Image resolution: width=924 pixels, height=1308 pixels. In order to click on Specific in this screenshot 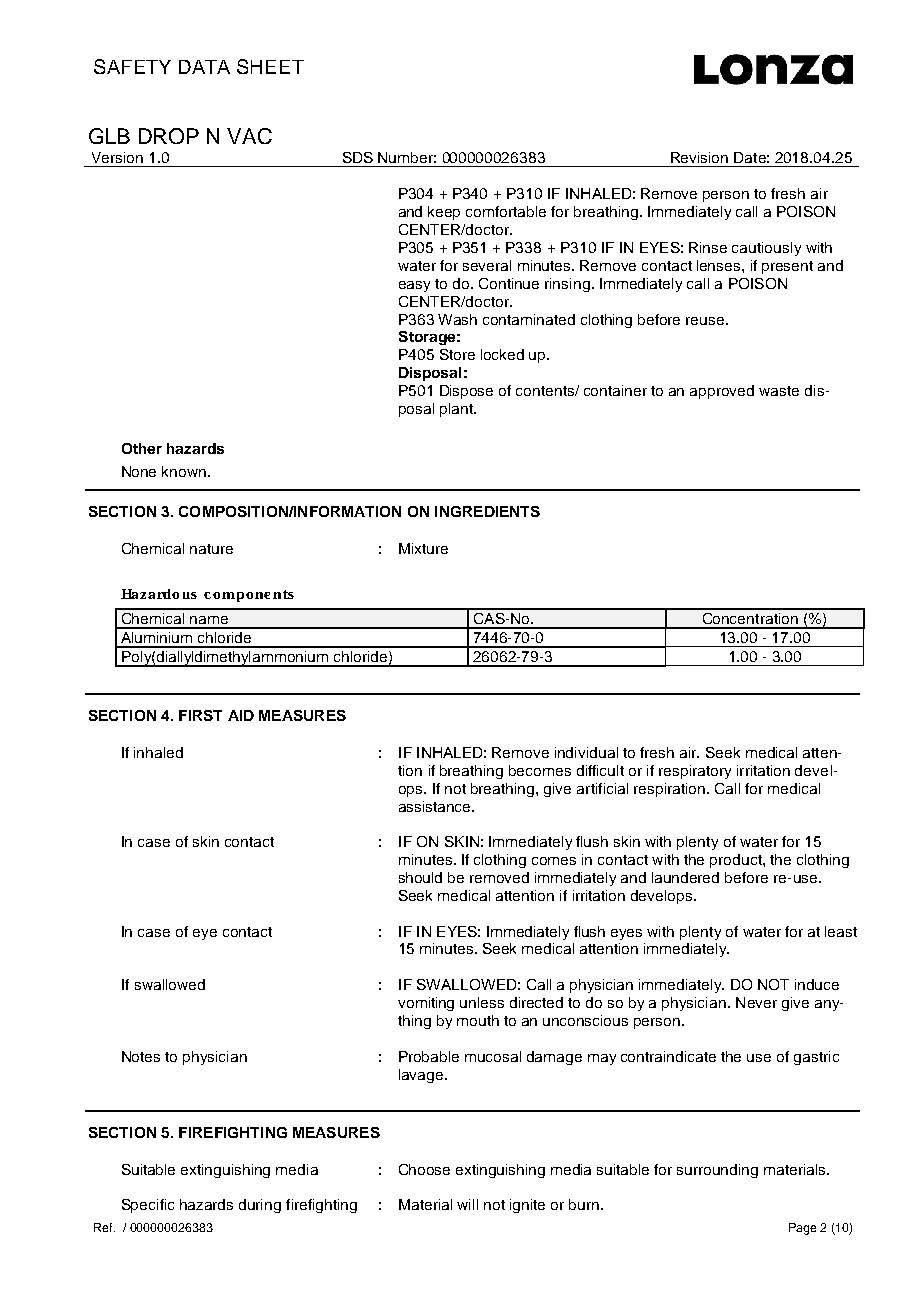, I will do `click(148, 1206)`.
